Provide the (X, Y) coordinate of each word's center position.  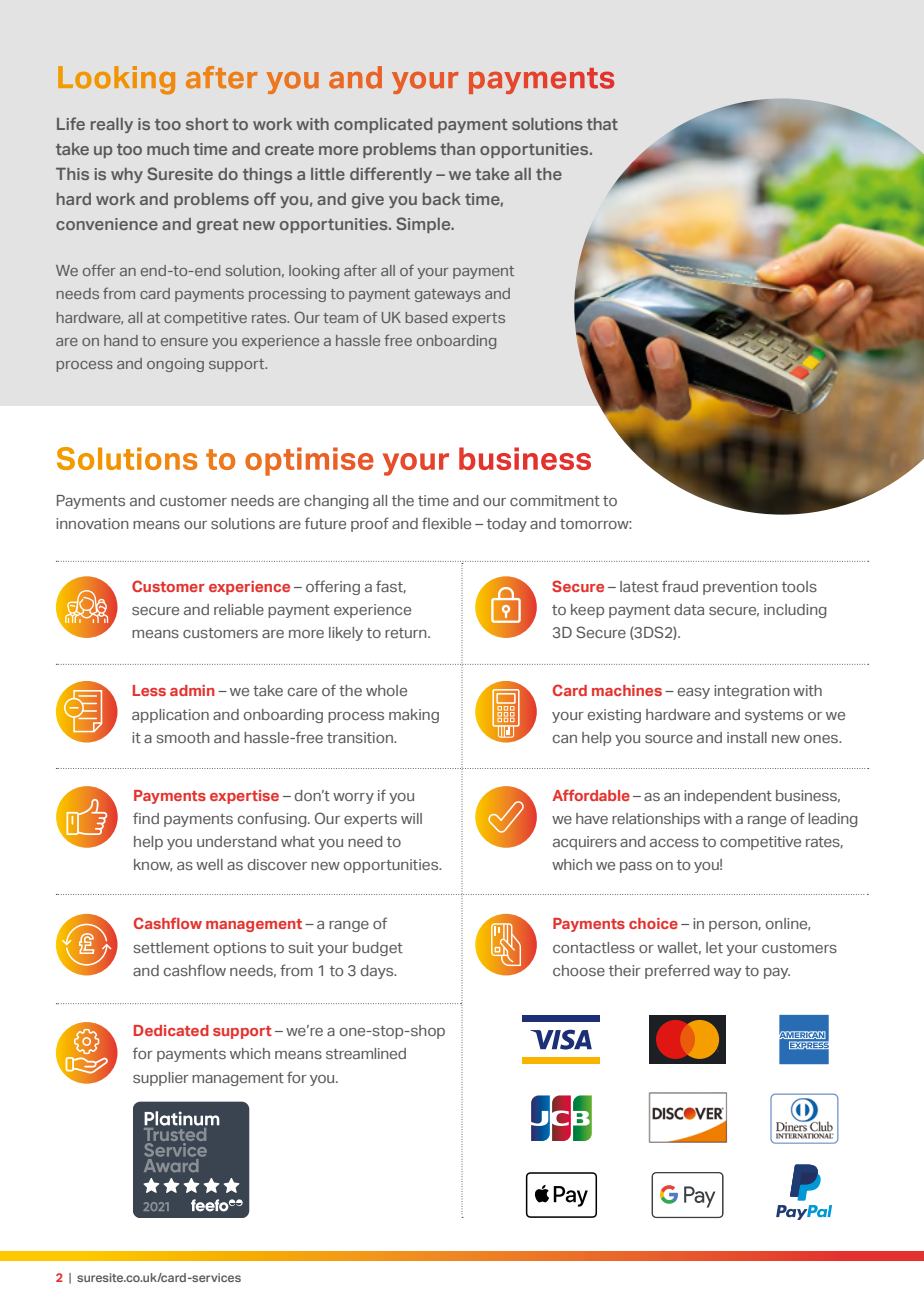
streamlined (366, 1053)
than (457, 149)
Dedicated (171, 1030)
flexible (446, 523)
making (414, 716)
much (168, 149)
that (602, 124)
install (747, 737)
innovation (92, 523)
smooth (183, 737)
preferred (677, 971)
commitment (555, 500)
